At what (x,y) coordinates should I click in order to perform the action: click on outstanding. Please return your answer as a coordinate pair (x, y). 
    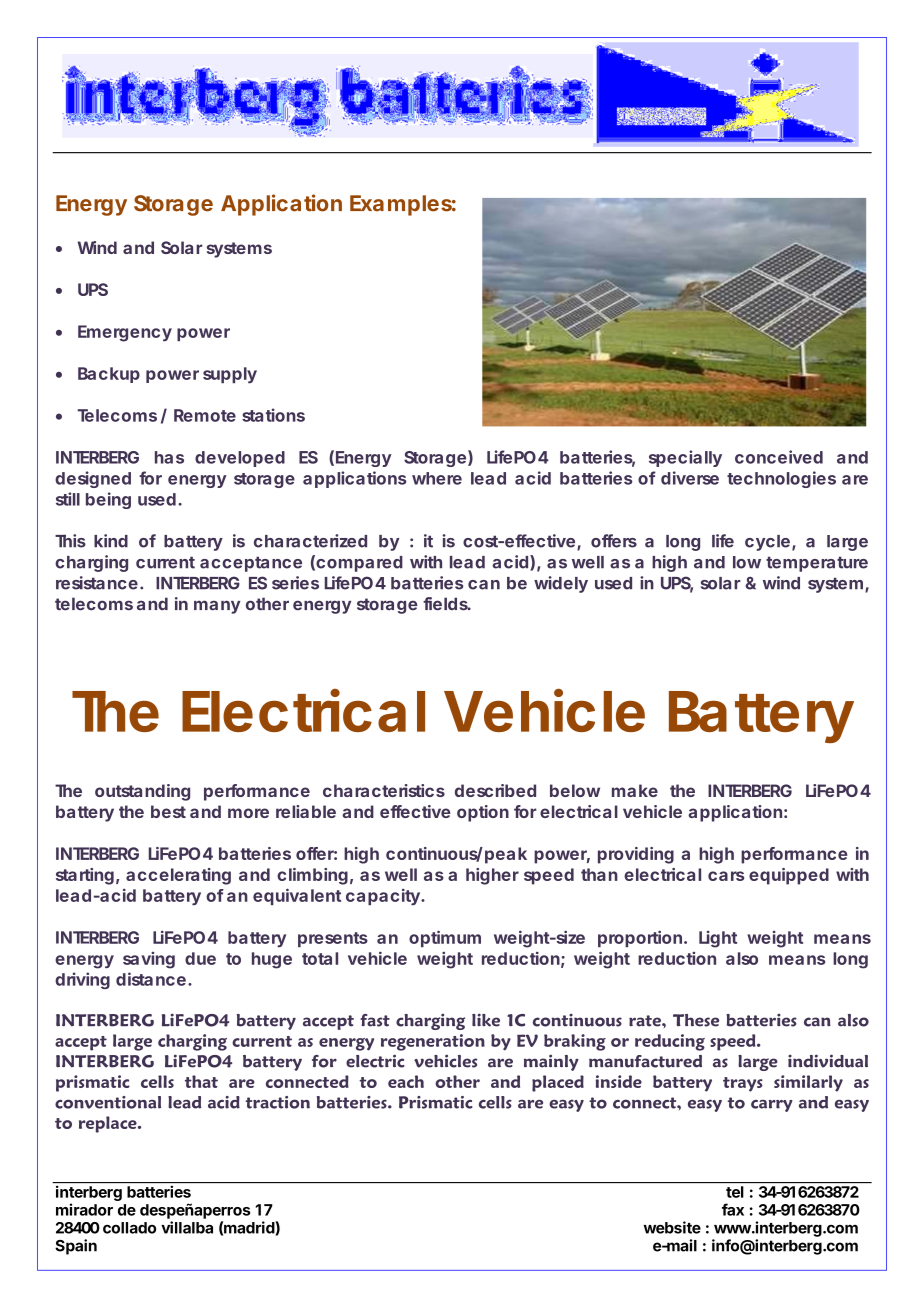
    Looking at the image, I should click on (142, 792).
